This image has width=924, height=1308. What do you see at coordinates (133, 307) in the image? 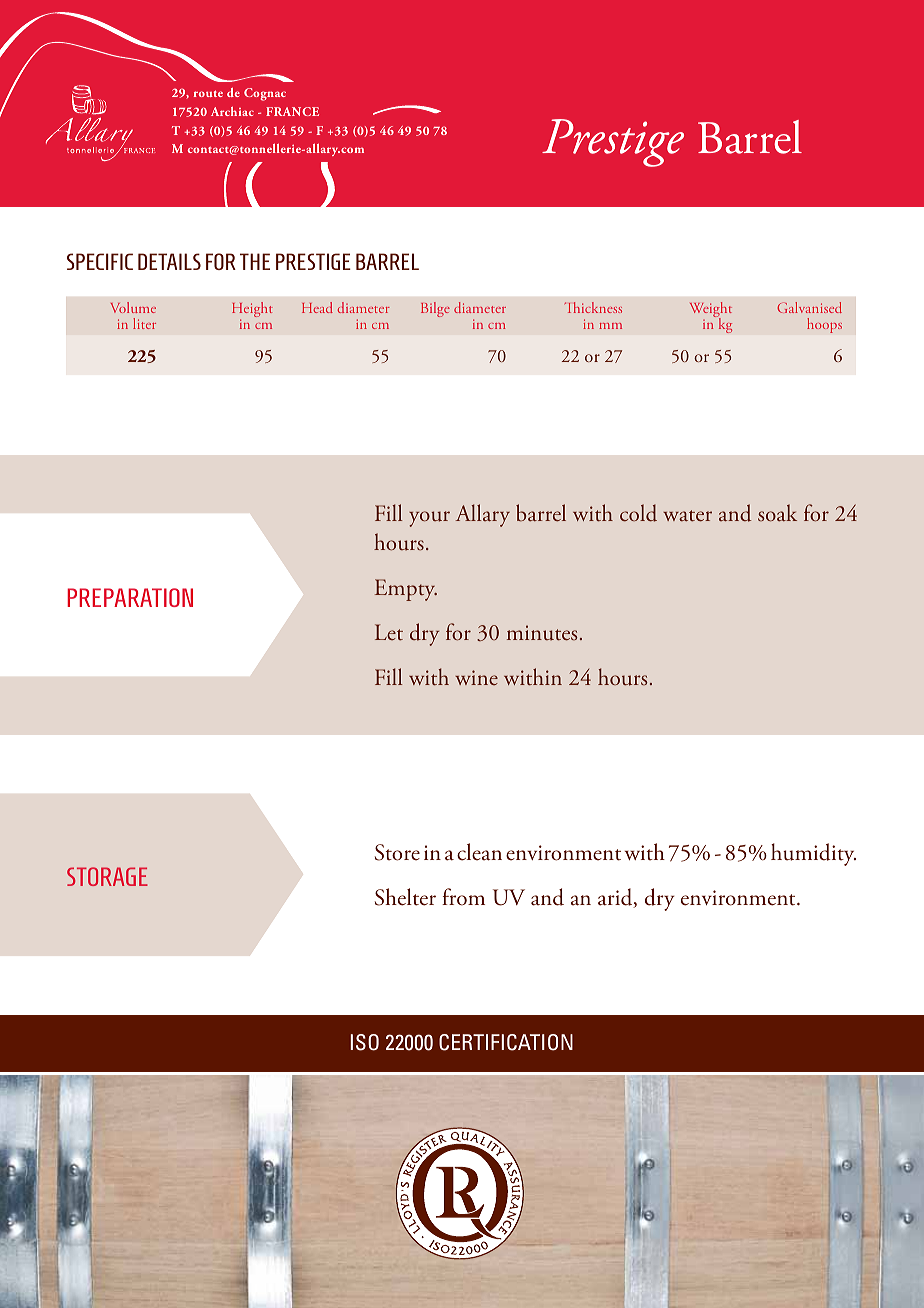
I see `Volume` at bounding box center [133, 307].
